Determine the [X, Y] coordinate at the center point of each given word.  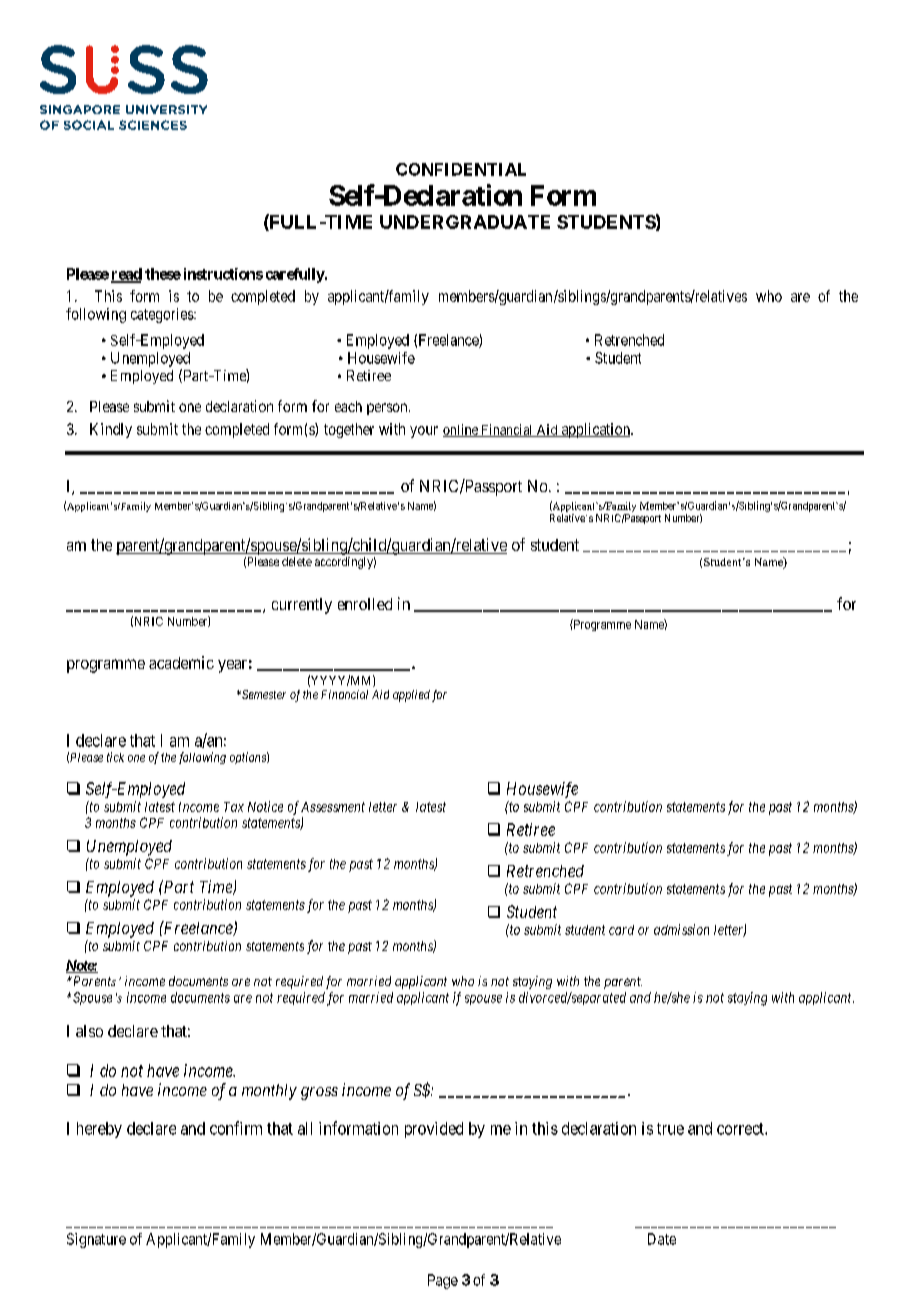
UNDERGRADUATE [465, 222]
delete [297, 561]
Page [443, 1281]
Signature [96, 1240]
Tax [234, 807]
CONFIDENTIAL [461, 169]
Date [662, 1239]
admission [681, 929]
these [163, 274]
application [595, 430]
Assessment [333, 807]
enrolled [365, 604]
